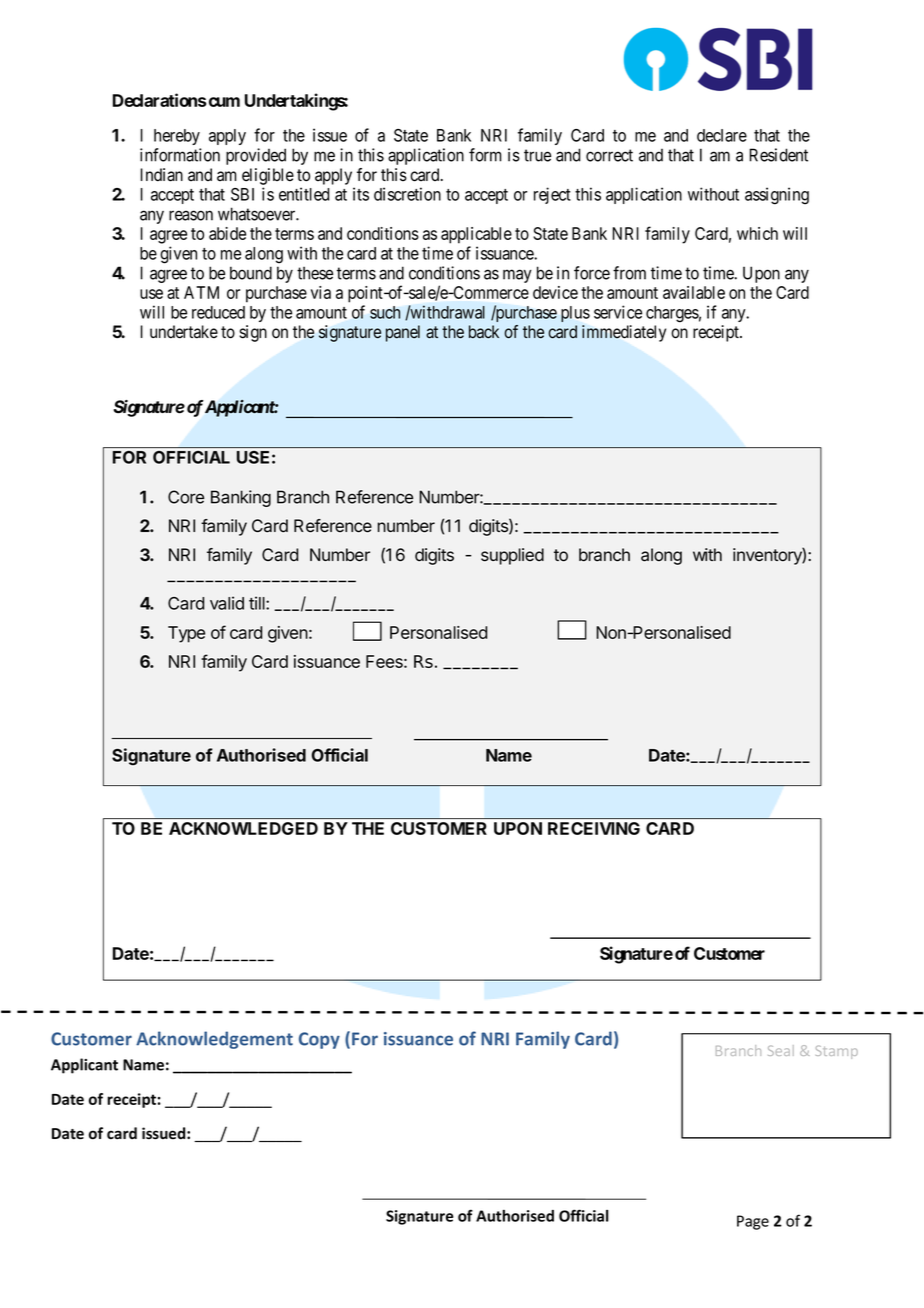 The height and width of the document is (1308, 924). I want to click on Copy, so click(319, 1040).
